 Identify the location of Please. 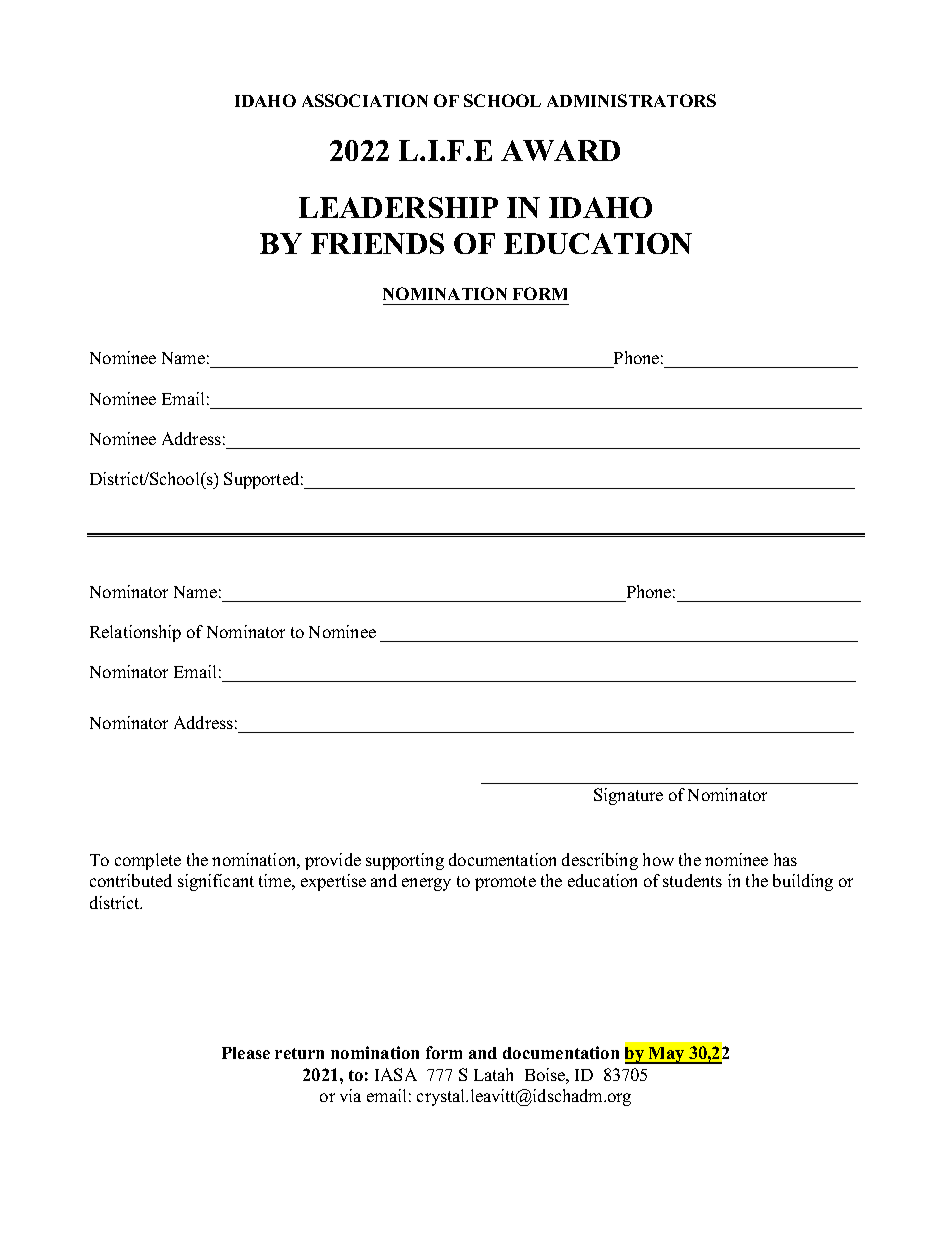
(246, 1053).
